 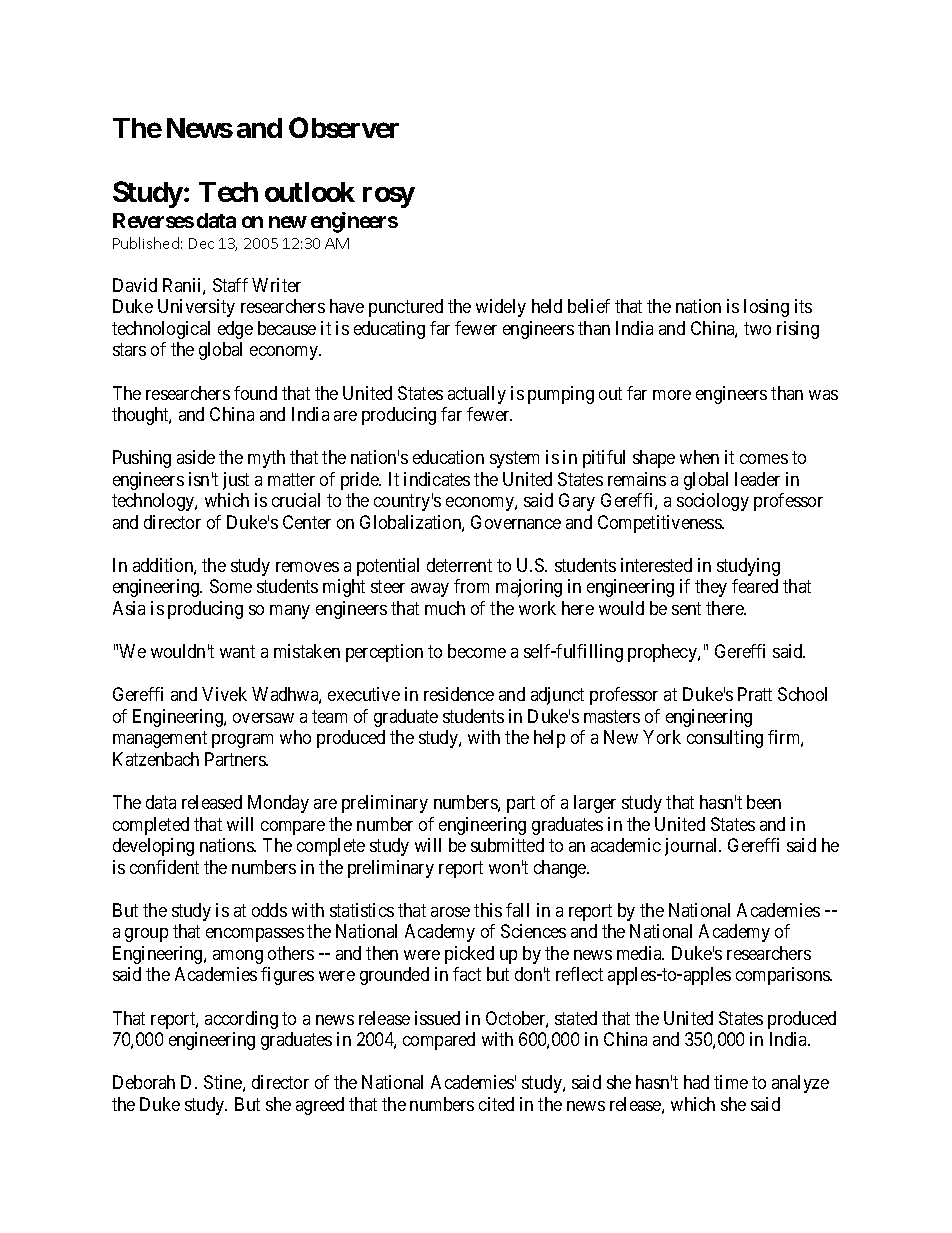 I want to click on help, so click(x=549, y=739).
